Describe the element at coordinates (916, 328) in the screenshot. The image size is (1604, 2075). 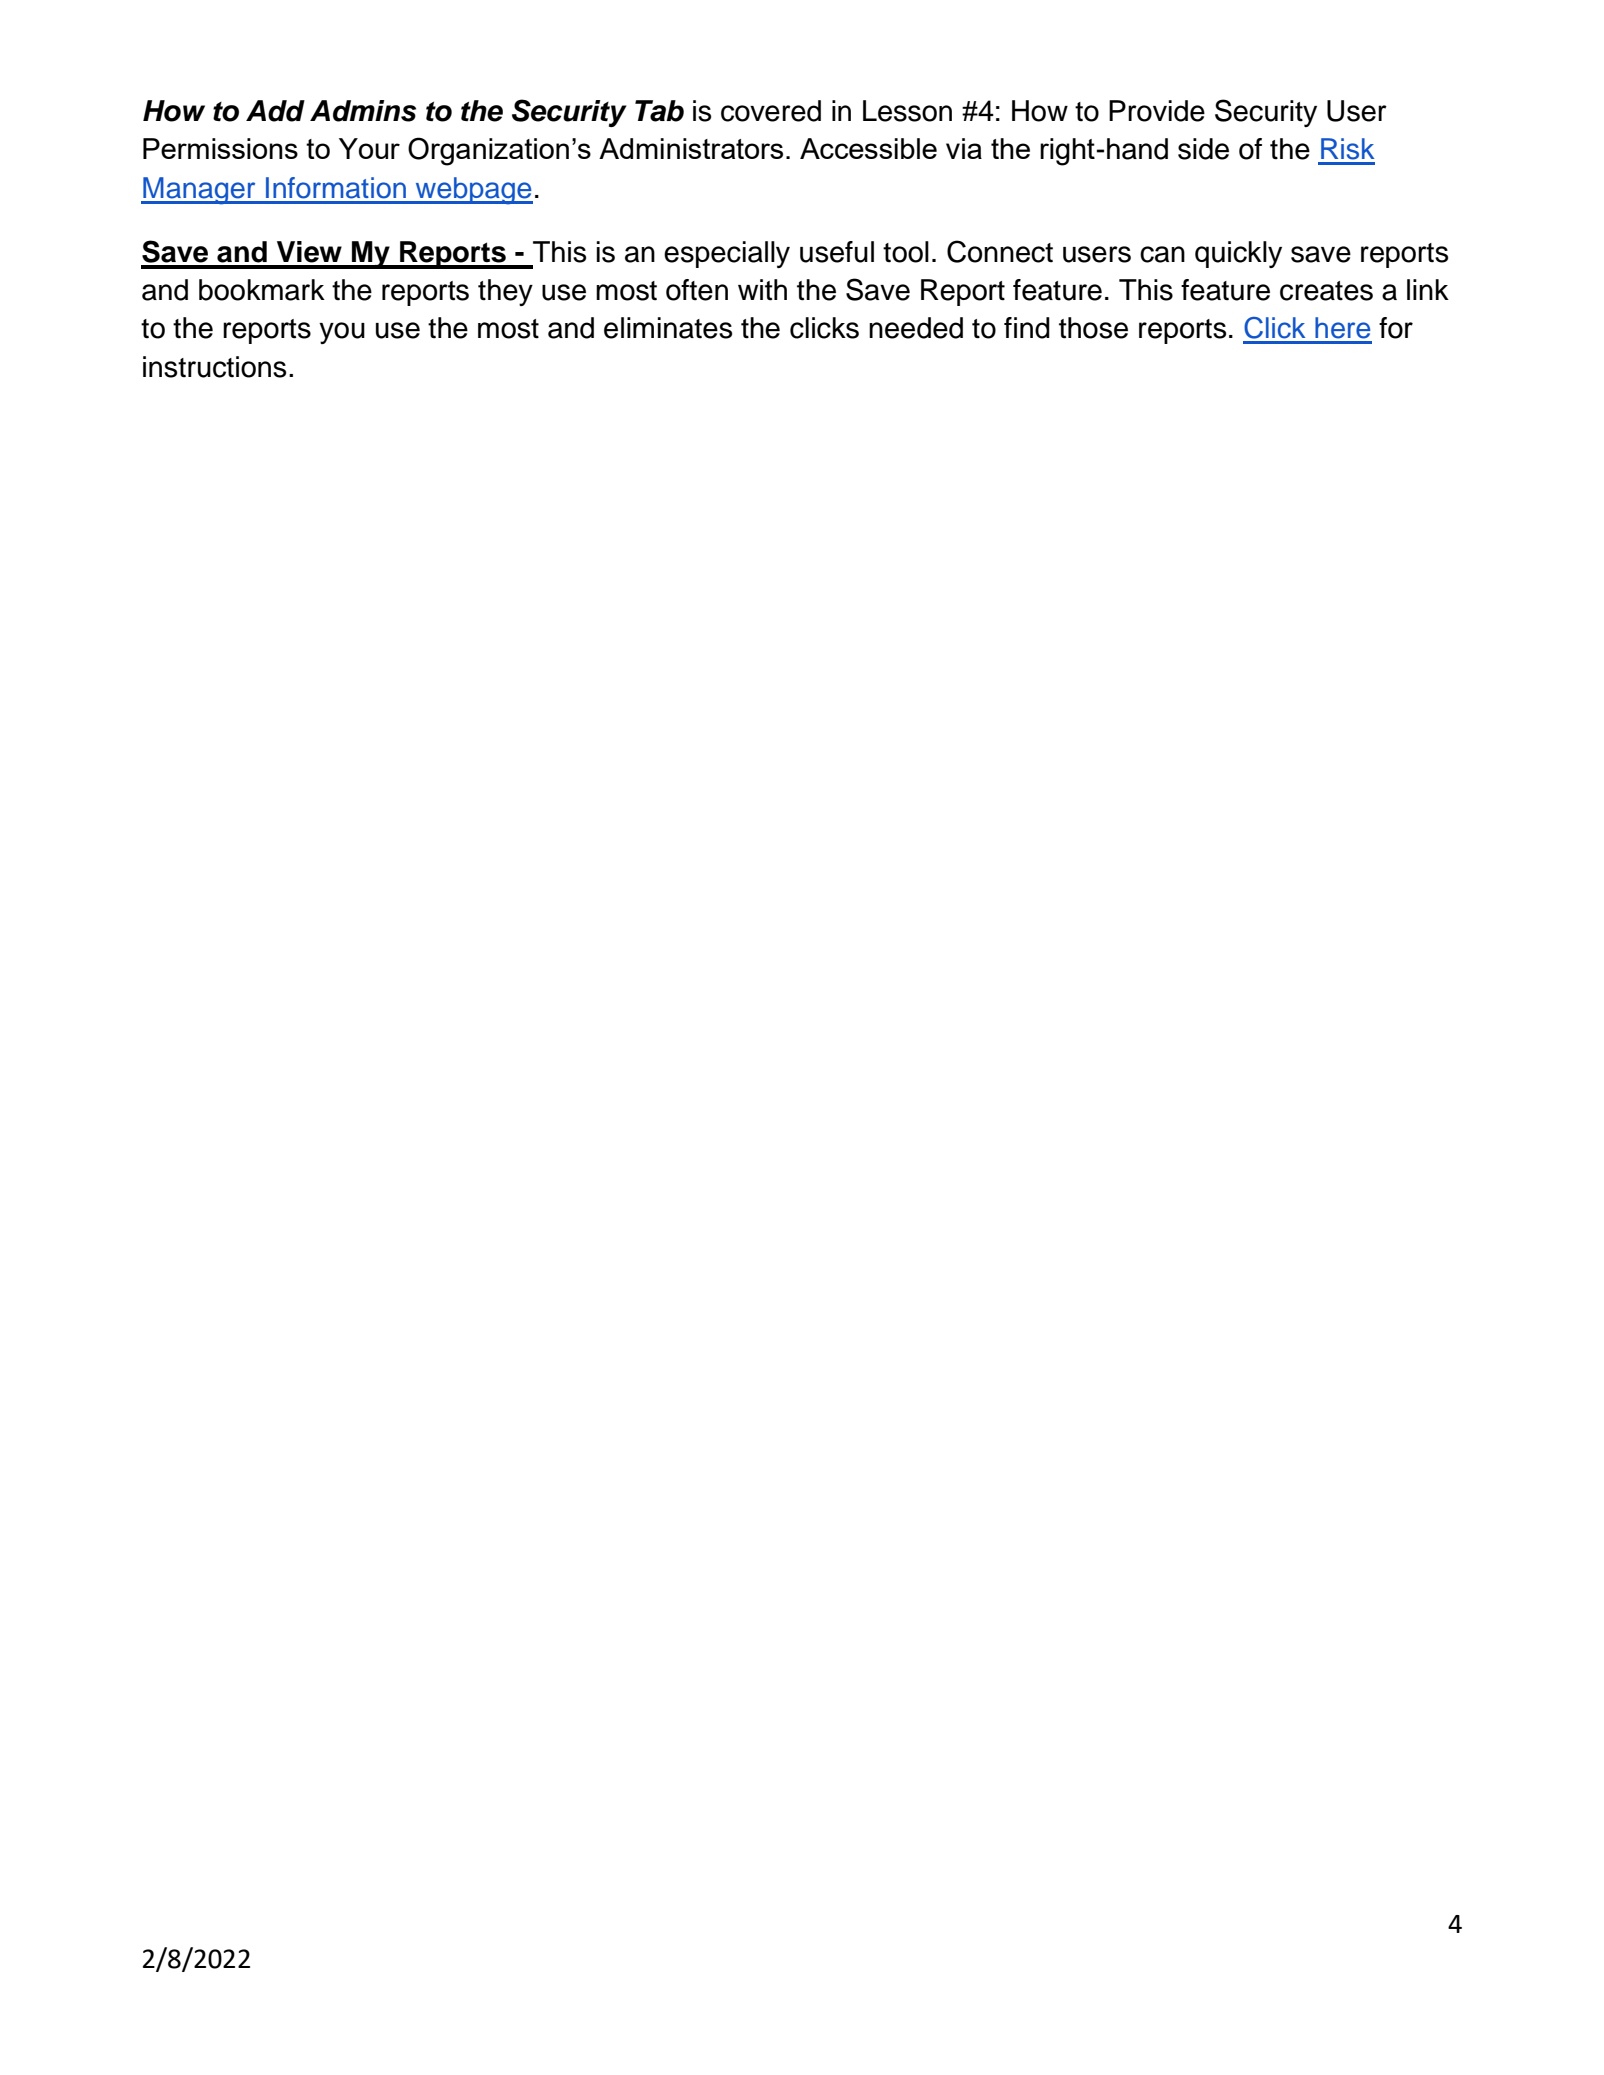
I see `needed` at that location.
